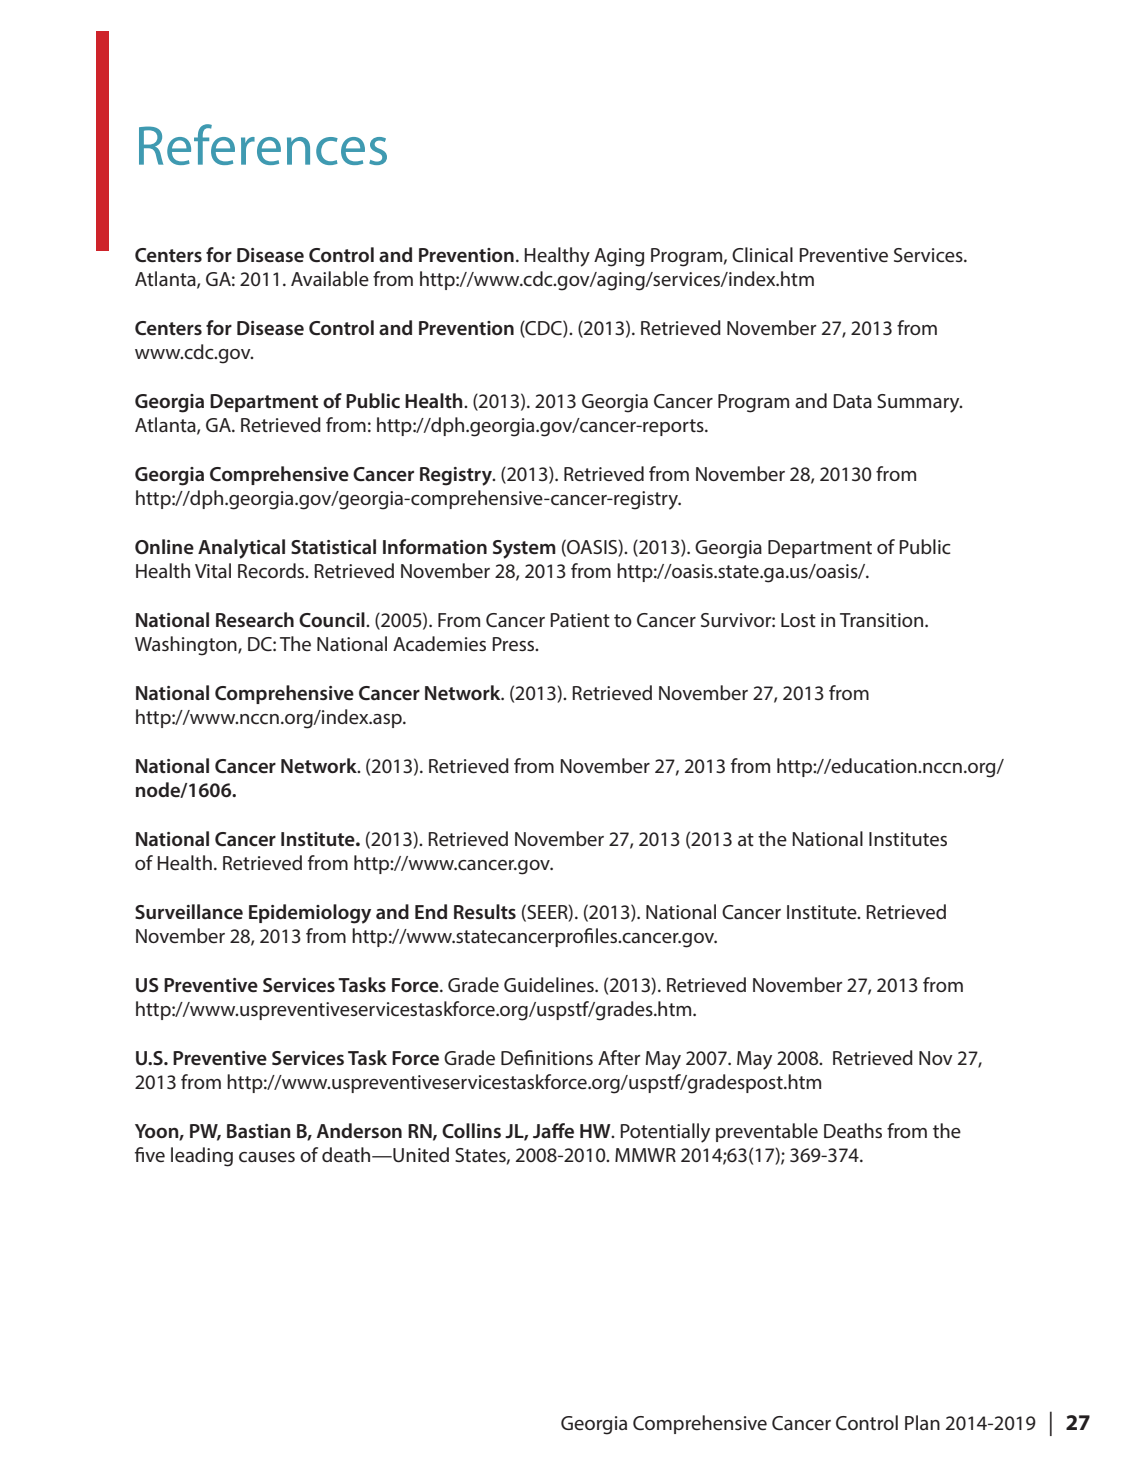 The height and width of the page is (1482, 1145). I want to click on Surveillance, so click(189, 911).
